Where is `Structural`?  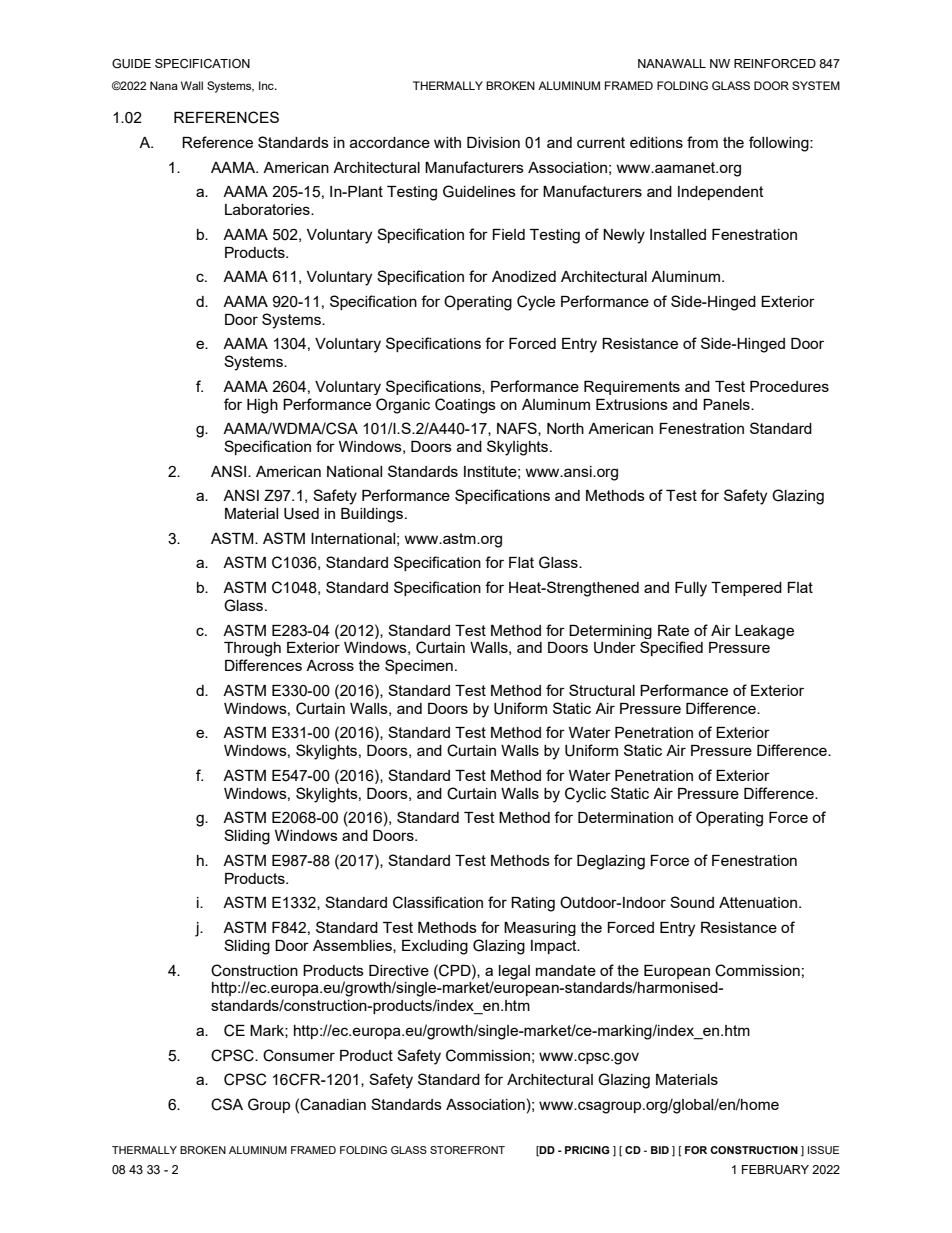 Structural is located at coordinates (602, 690).
